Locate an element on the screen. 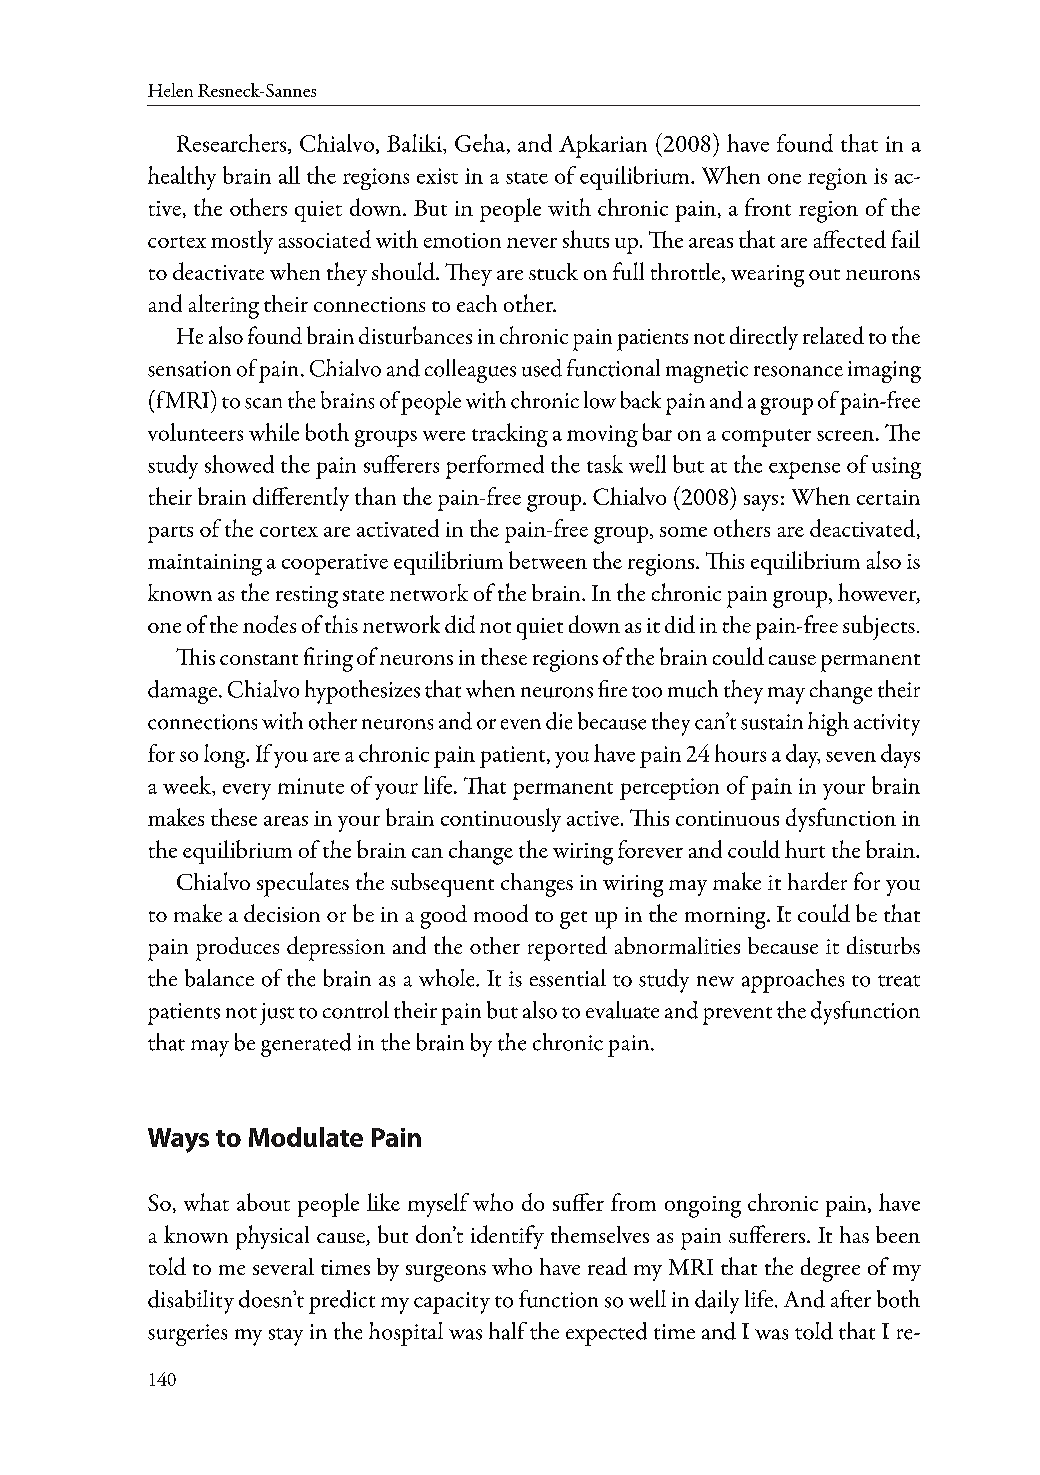 The image size is (1040, 1475). several is located at coordinates (283, 1266).
